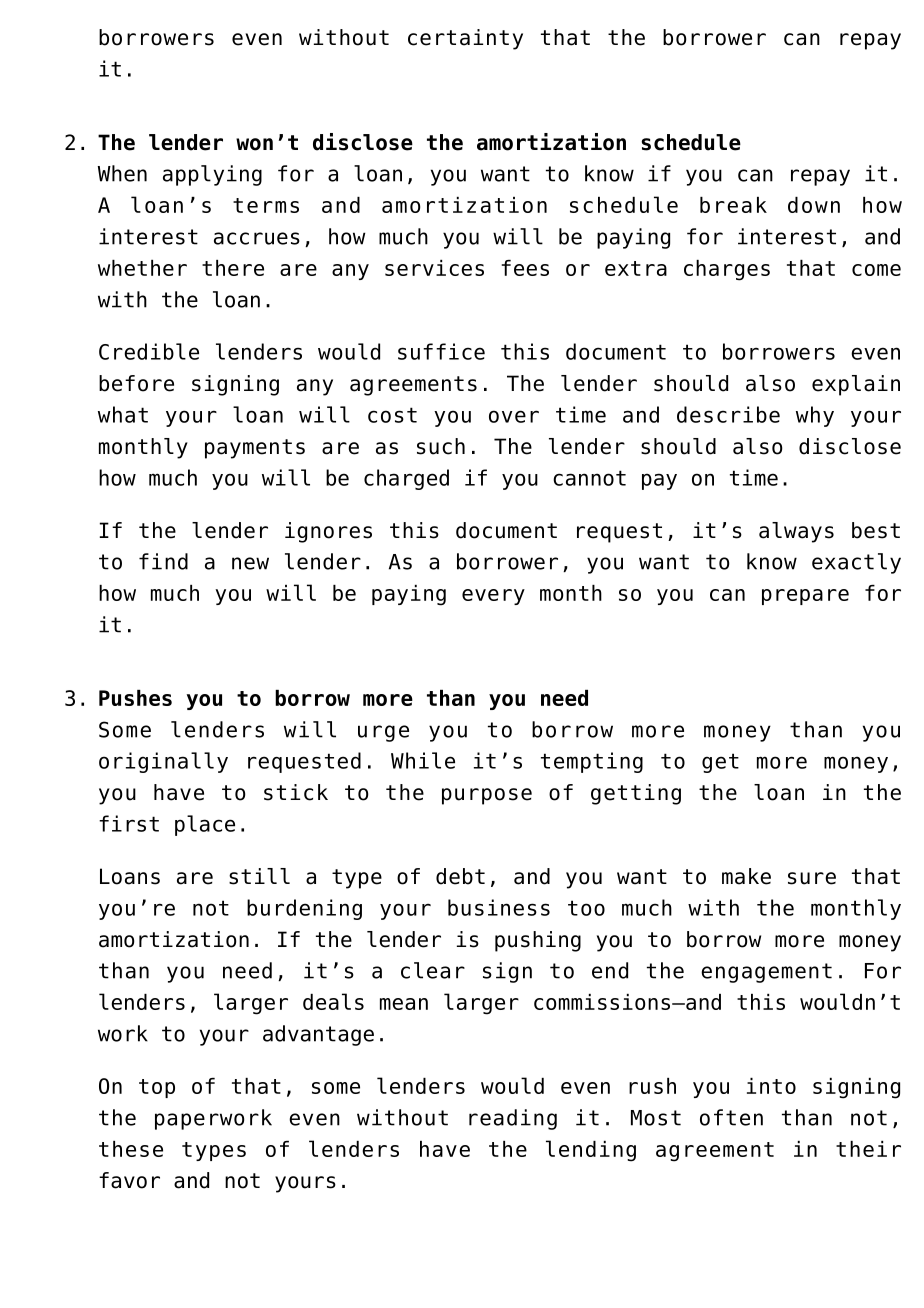 This page has width=924, height=1308. What do you see at coordinates (131, 1149) in the page?
I see `these` at bounding box center [131, 1149].
